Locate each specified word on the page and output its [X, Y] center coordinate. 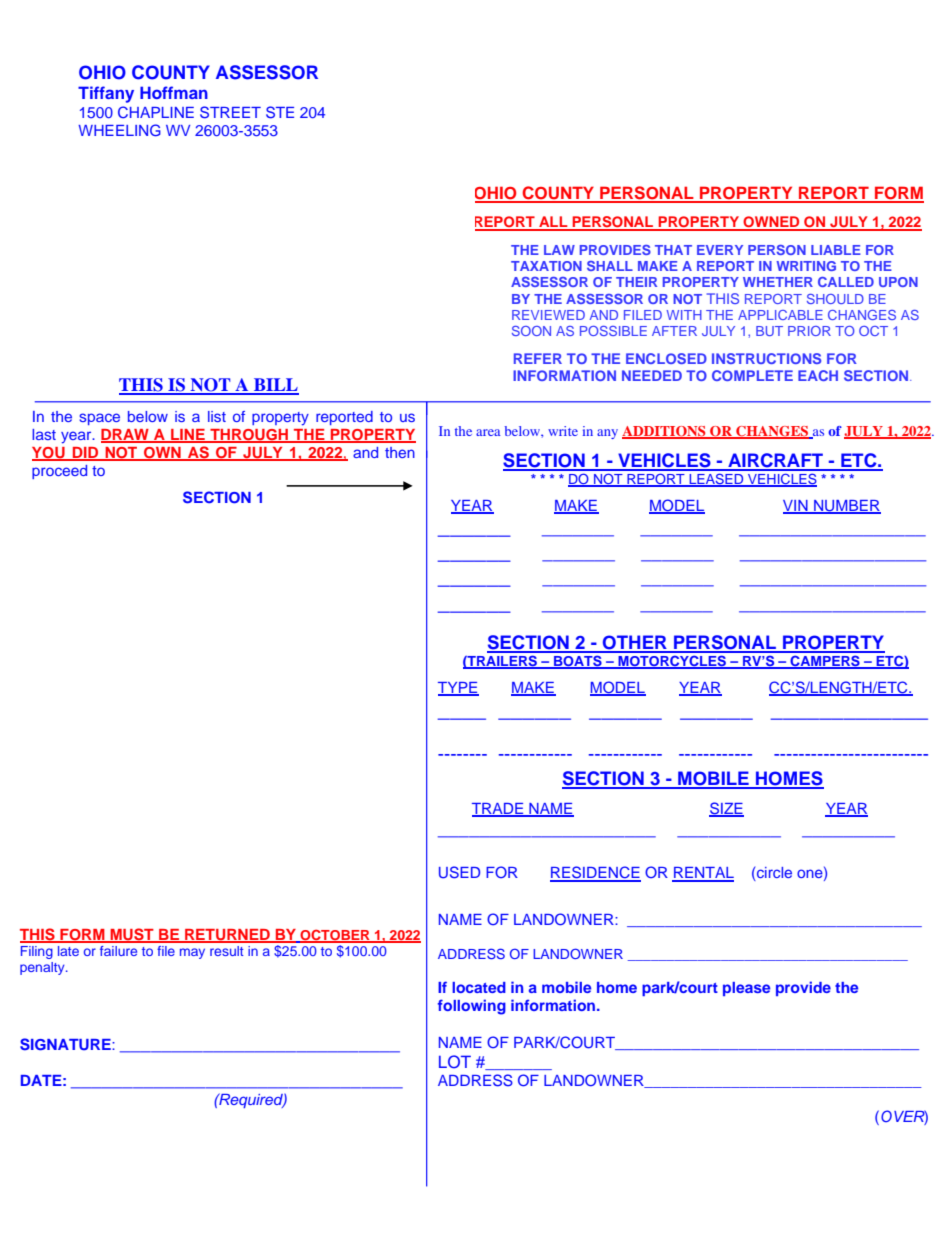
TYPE [458, 688]
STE [280, 112]
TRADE [499, 809]
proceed [59, 472]
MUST [132, 935]
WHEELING [119, 130]
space [99, 419]
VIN [796, 506]
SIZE [726, 809]
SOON [531, 331]
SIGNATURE [66, 1044]
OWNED [771, 223]
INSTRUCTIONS [766, 358]
